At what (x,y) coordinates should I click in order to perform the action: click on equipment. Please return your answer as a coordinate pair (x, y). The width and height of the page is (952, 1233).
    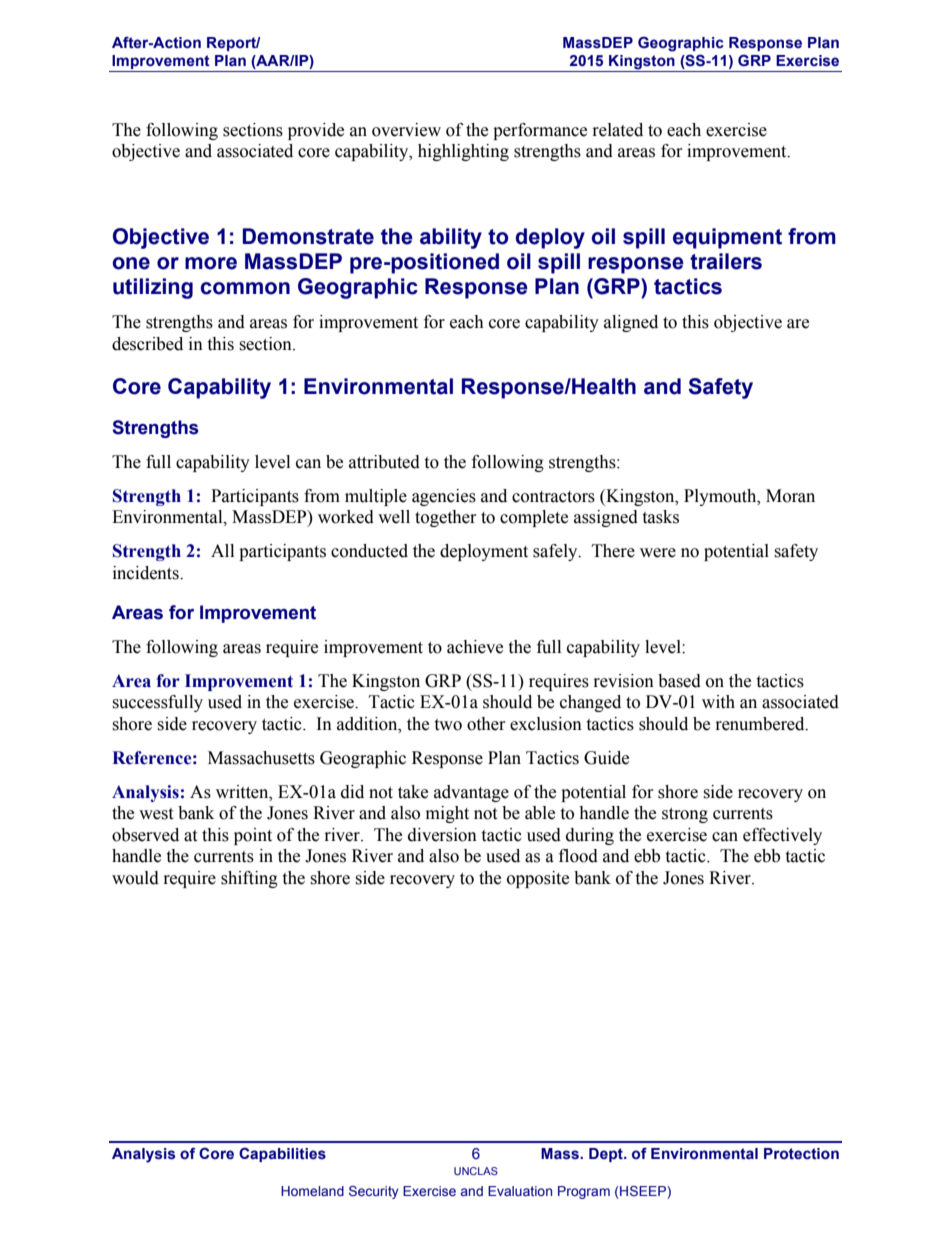
    Looking at the image, I should click on (727, 238).
